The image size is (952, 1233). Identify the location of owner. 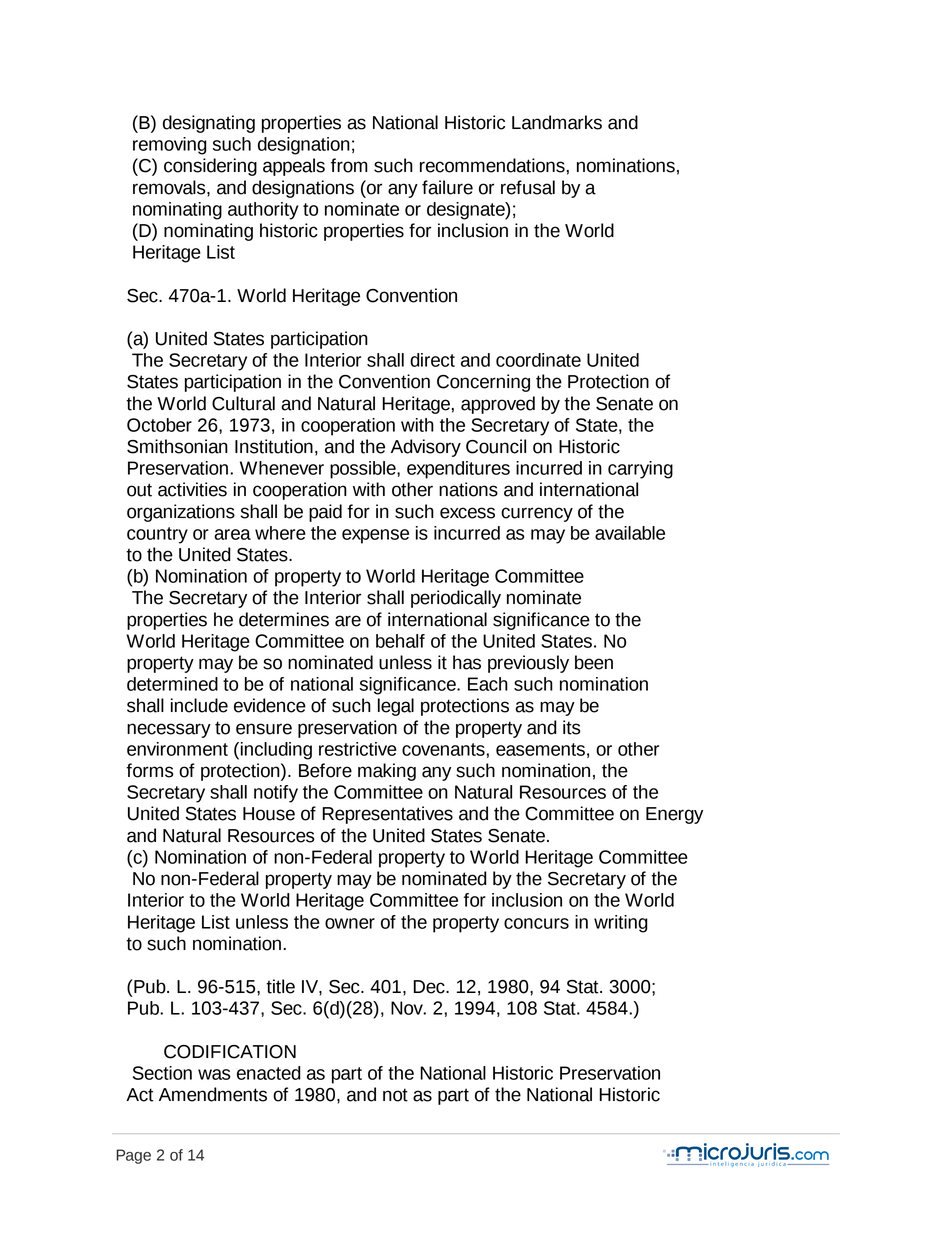
(350, 923).
